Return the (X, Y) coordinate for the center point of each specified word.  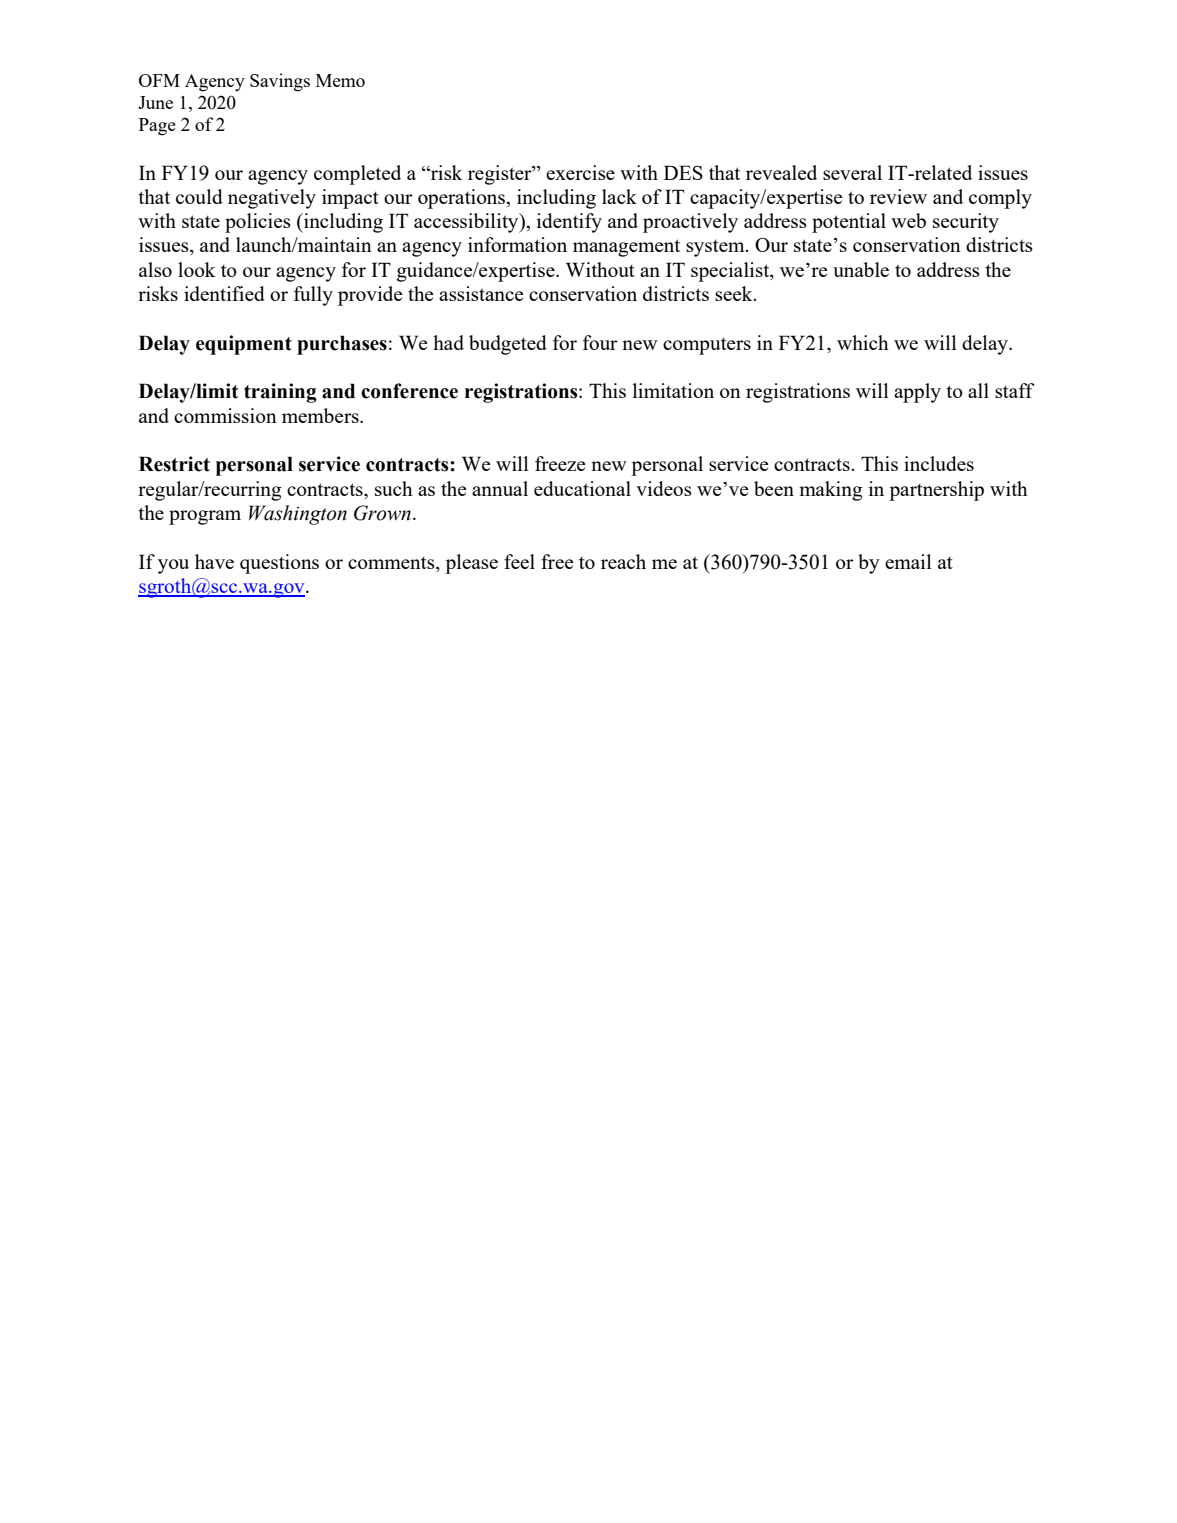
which (863, 342)
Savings (280, 82)
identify (569, 223)
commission (225, 415)
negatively (272, 199)
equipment (244, 345)
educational (582, 488)
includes (939, 463)
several (852, 172)
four (600, 342)
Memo (340, 80)
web (908, 220)
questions (279, 564)
